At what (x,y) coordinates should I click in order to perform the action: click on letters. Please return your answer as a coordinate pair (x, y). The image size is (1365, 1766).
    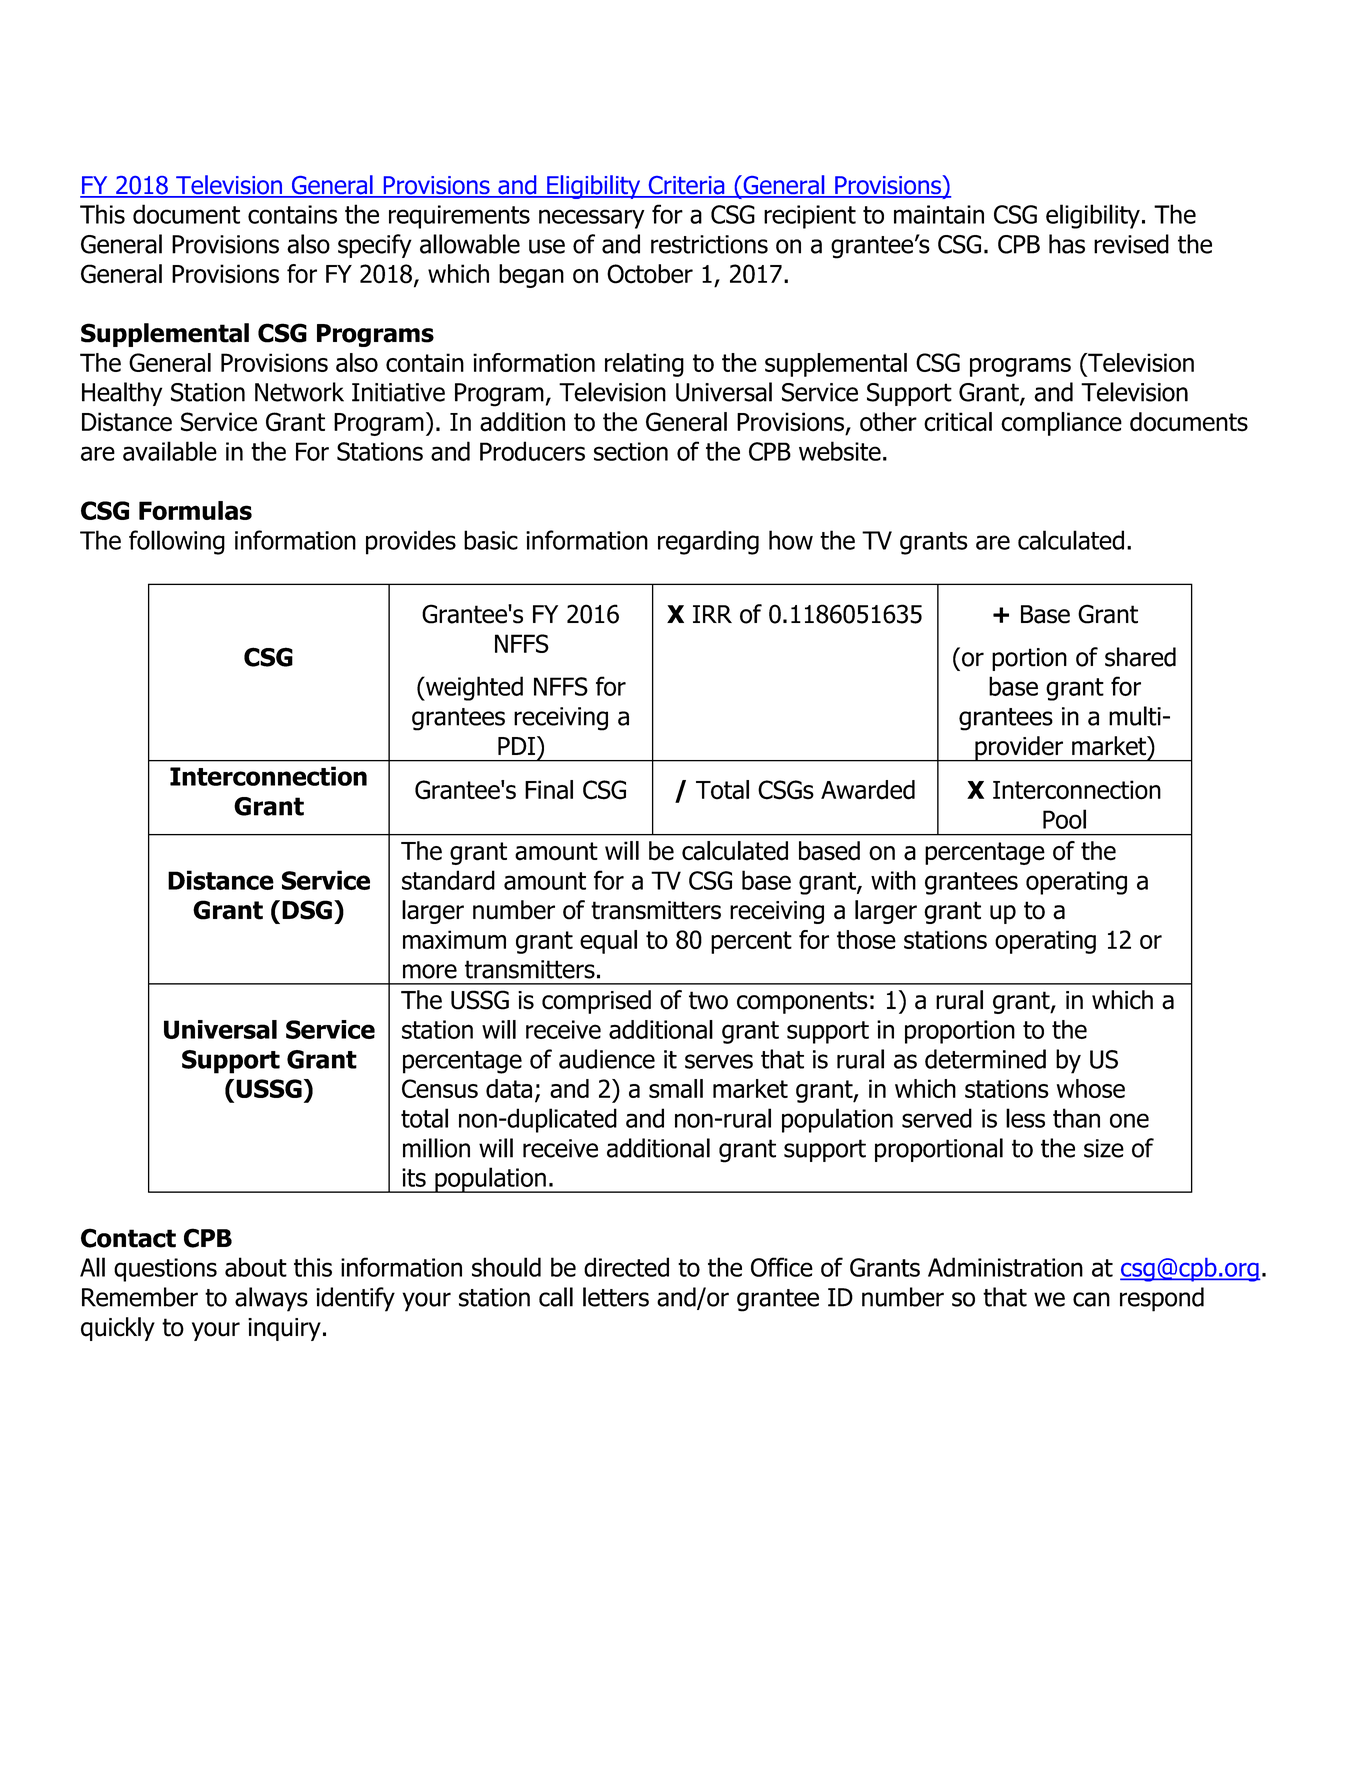
    Looking at the image, I should click on (616, 1297).
